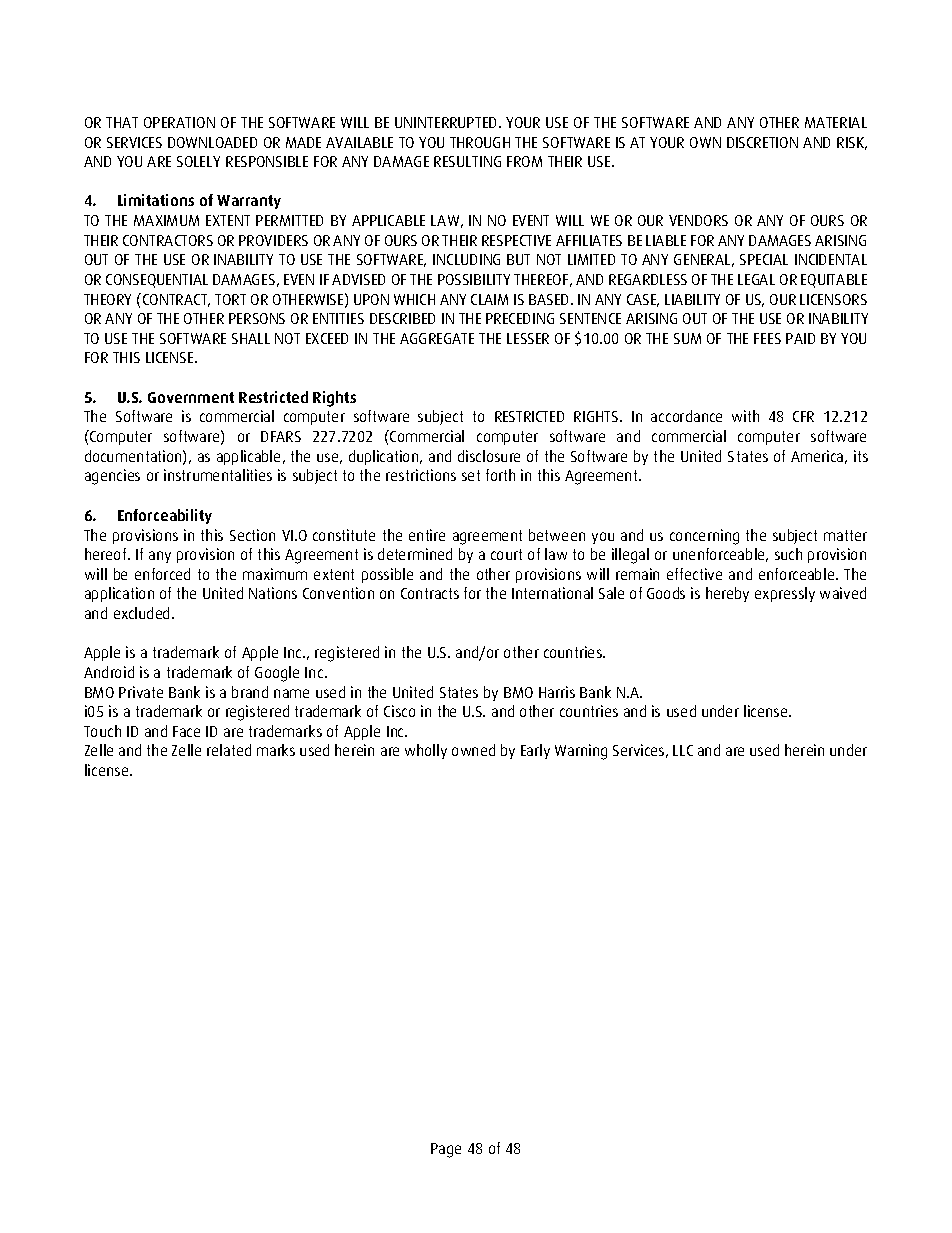  What do you see at coordinates (165, 516) in the screenshot?
I see `Enforceability` at bounding box center [165, 516].
